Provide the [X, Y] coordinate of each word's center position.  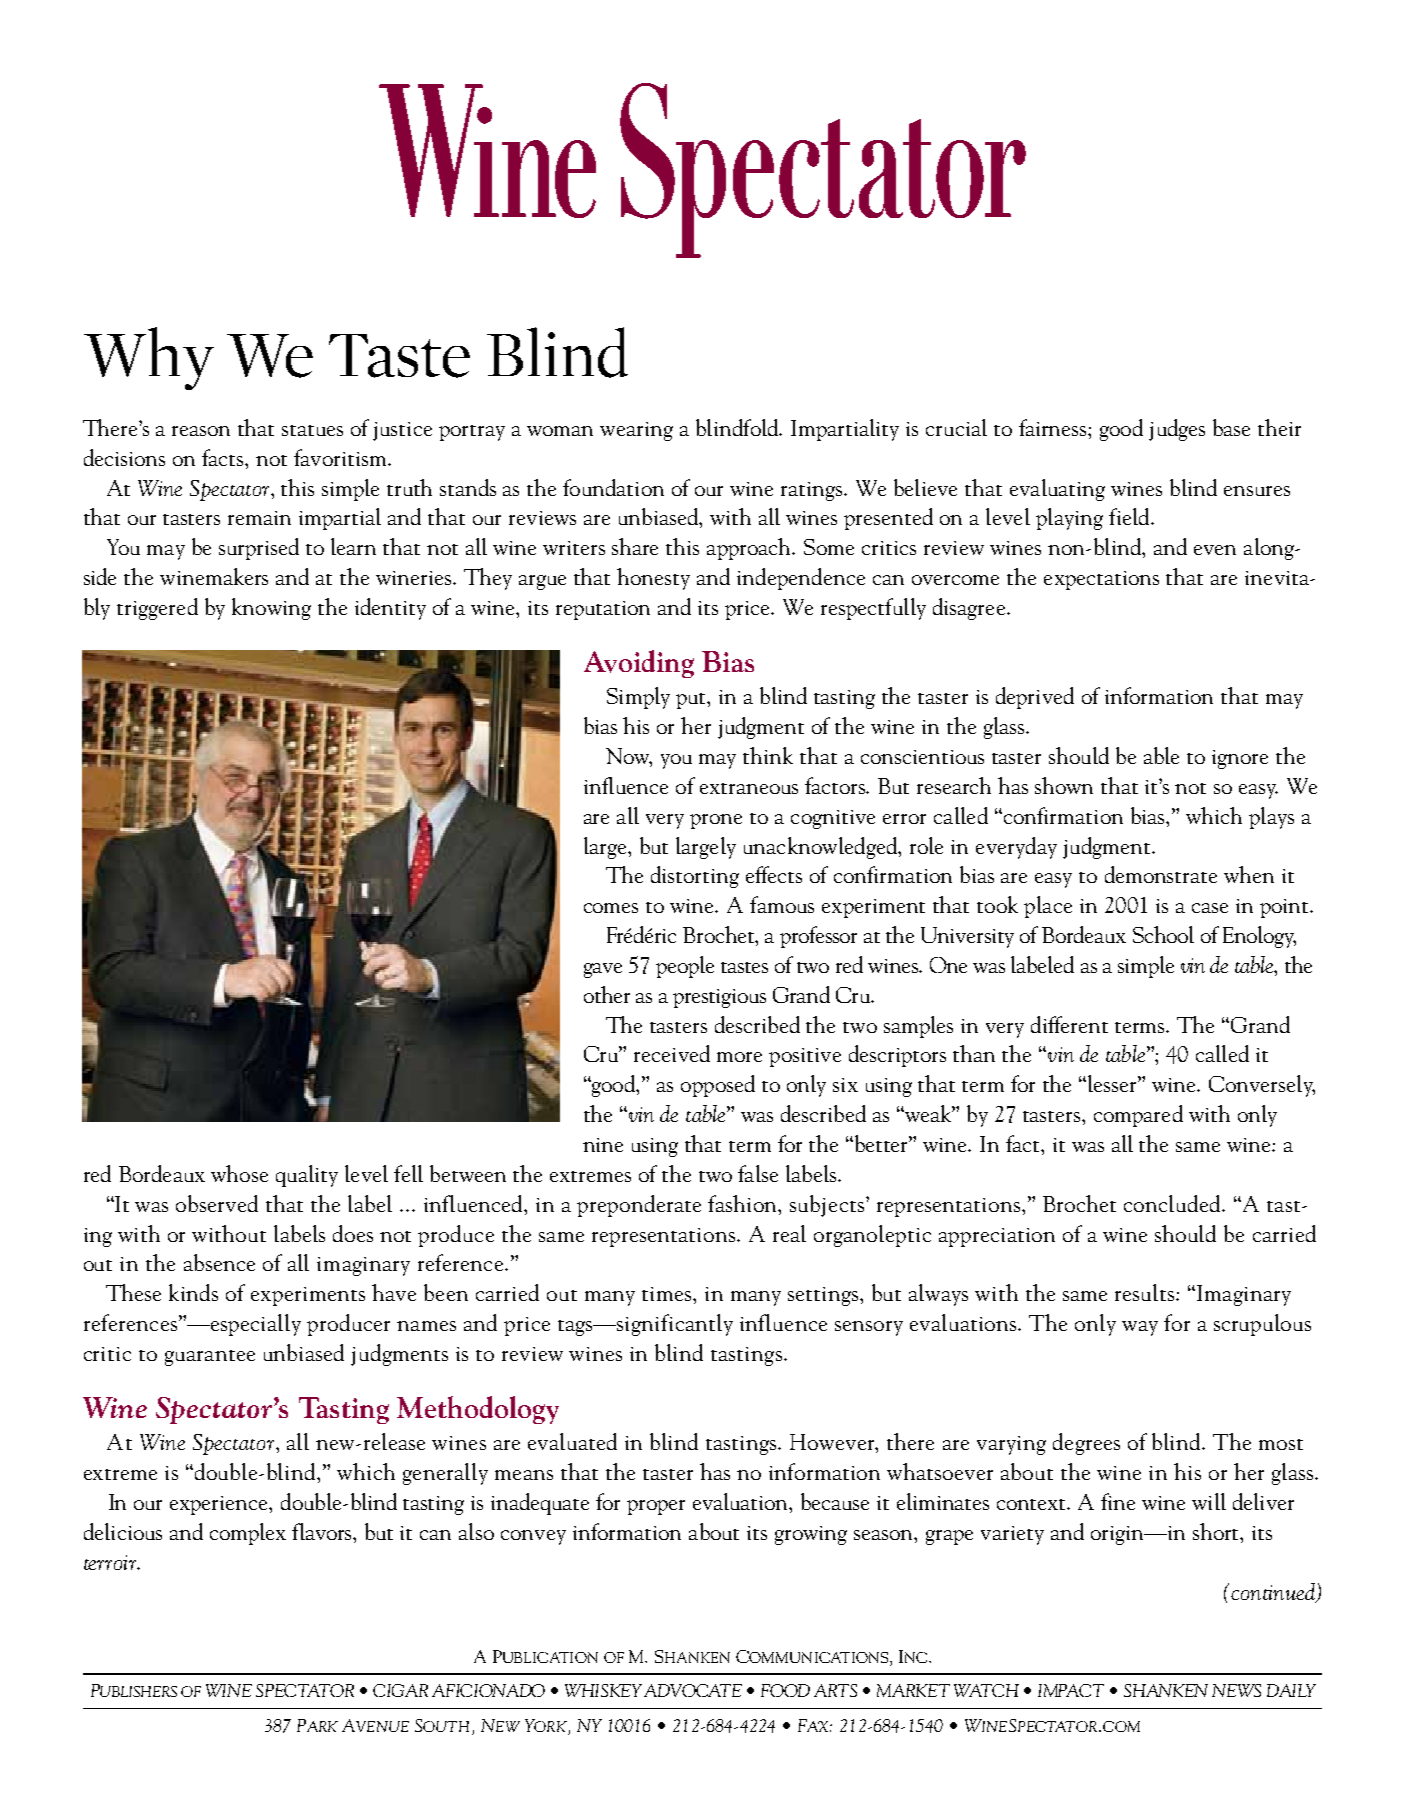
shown [1064, 785]
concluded [1173, 1203]
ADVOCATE [693, 1690]
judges [1177, 430]
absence [219, 1262]
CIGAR [400, 1690]
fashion [744, 1203]
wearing [636, 431]
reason [201, 431]
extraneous [749, 788]
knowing [271, 609]
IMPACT [1071, 1690]
